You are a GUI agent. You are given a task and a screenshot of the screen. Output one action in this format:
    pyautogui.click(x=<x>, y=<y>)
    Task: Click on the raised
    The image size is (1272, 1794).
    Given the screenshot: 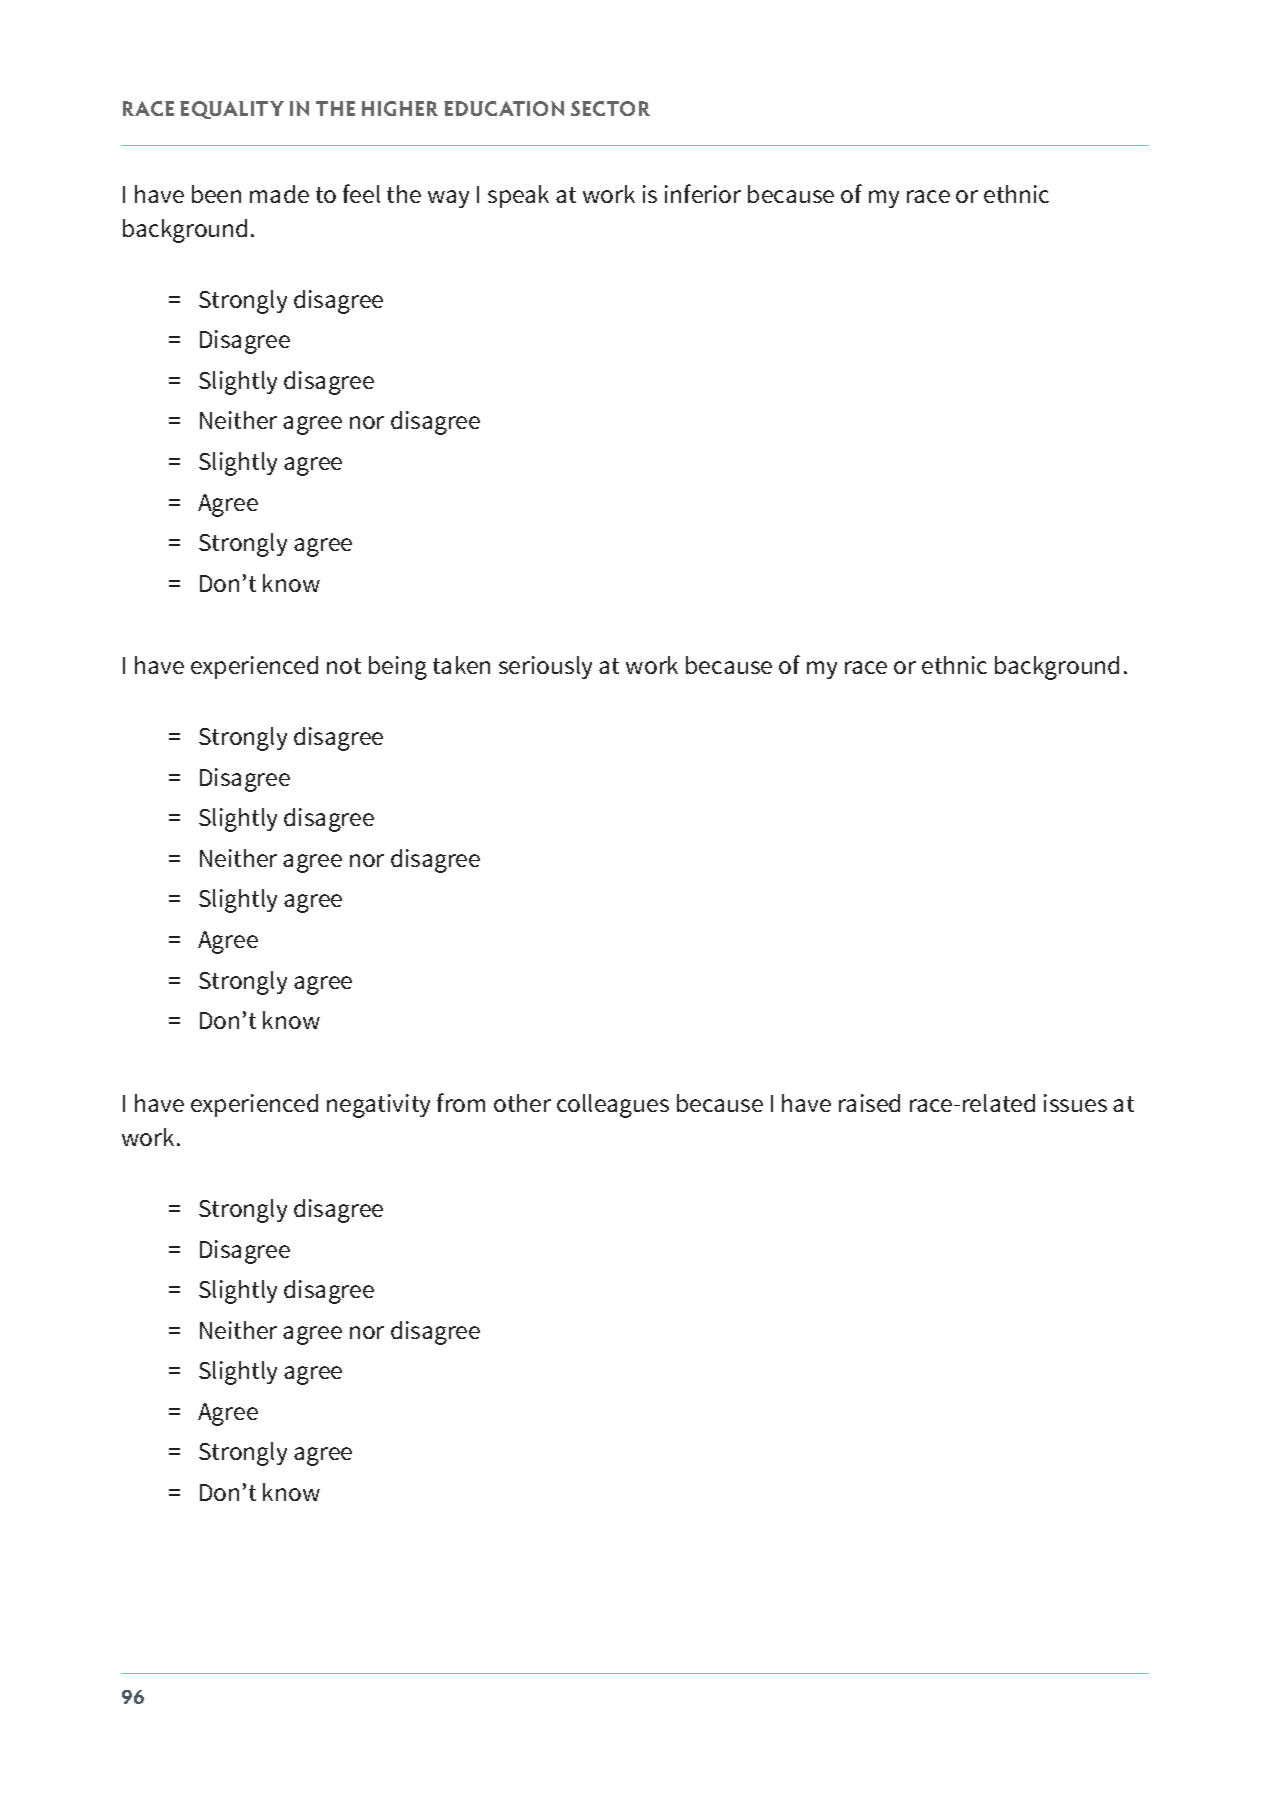 What is the action you would take?
    pyautogui.click(x=869, y=1103)
